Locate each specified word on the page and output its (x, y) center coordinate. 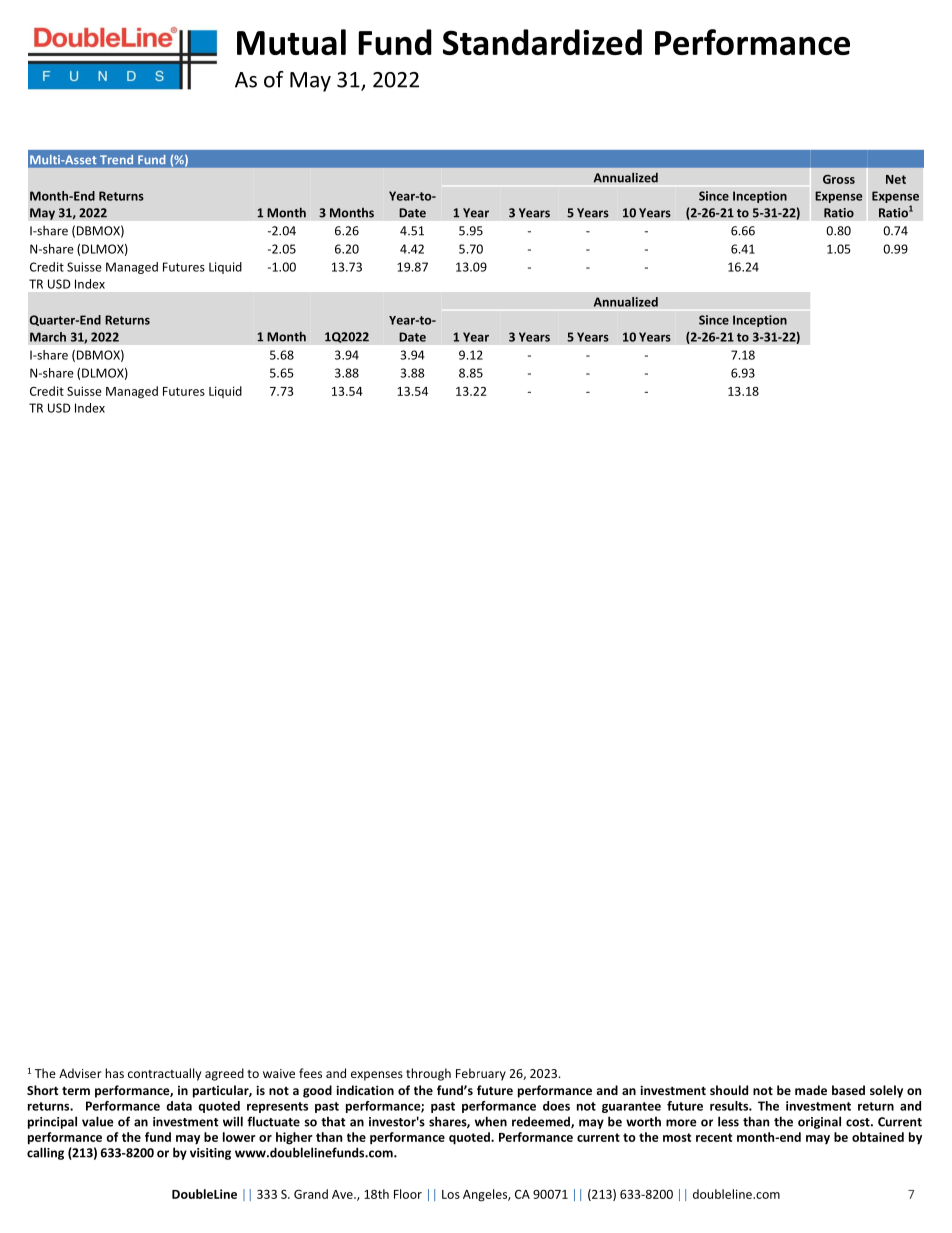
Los (451, 1194)
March (48, 337)
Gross (839, 179)
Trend (116, 159)
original (819, 1122)
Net (896, 179)
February (481, 1074)
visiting (210, 1154)
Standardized (542, 42)
